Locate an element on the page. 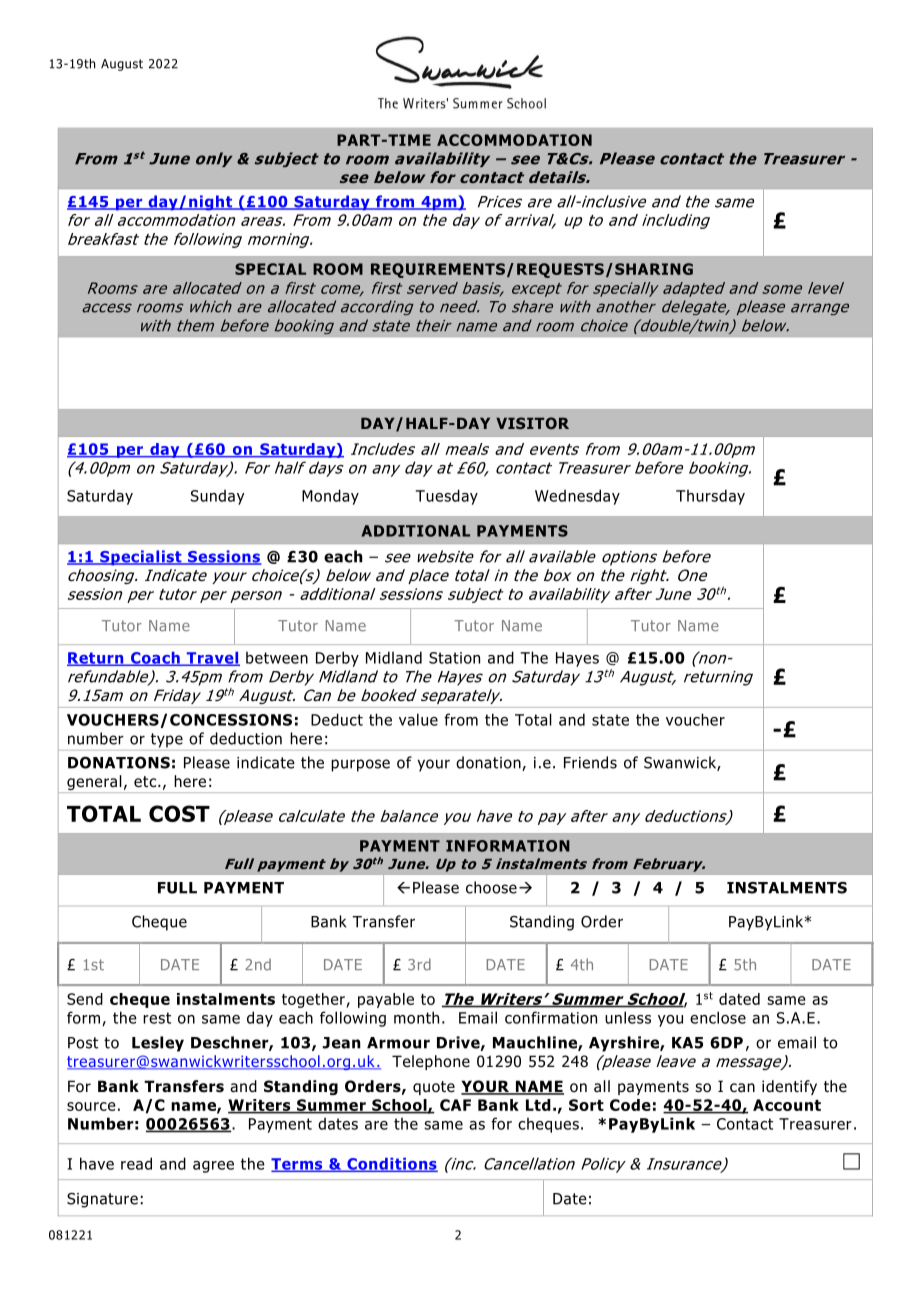 Image resolution: width=924 pixels, height=1308 pixels. Conditions is located at coordinates (391, 1165).
